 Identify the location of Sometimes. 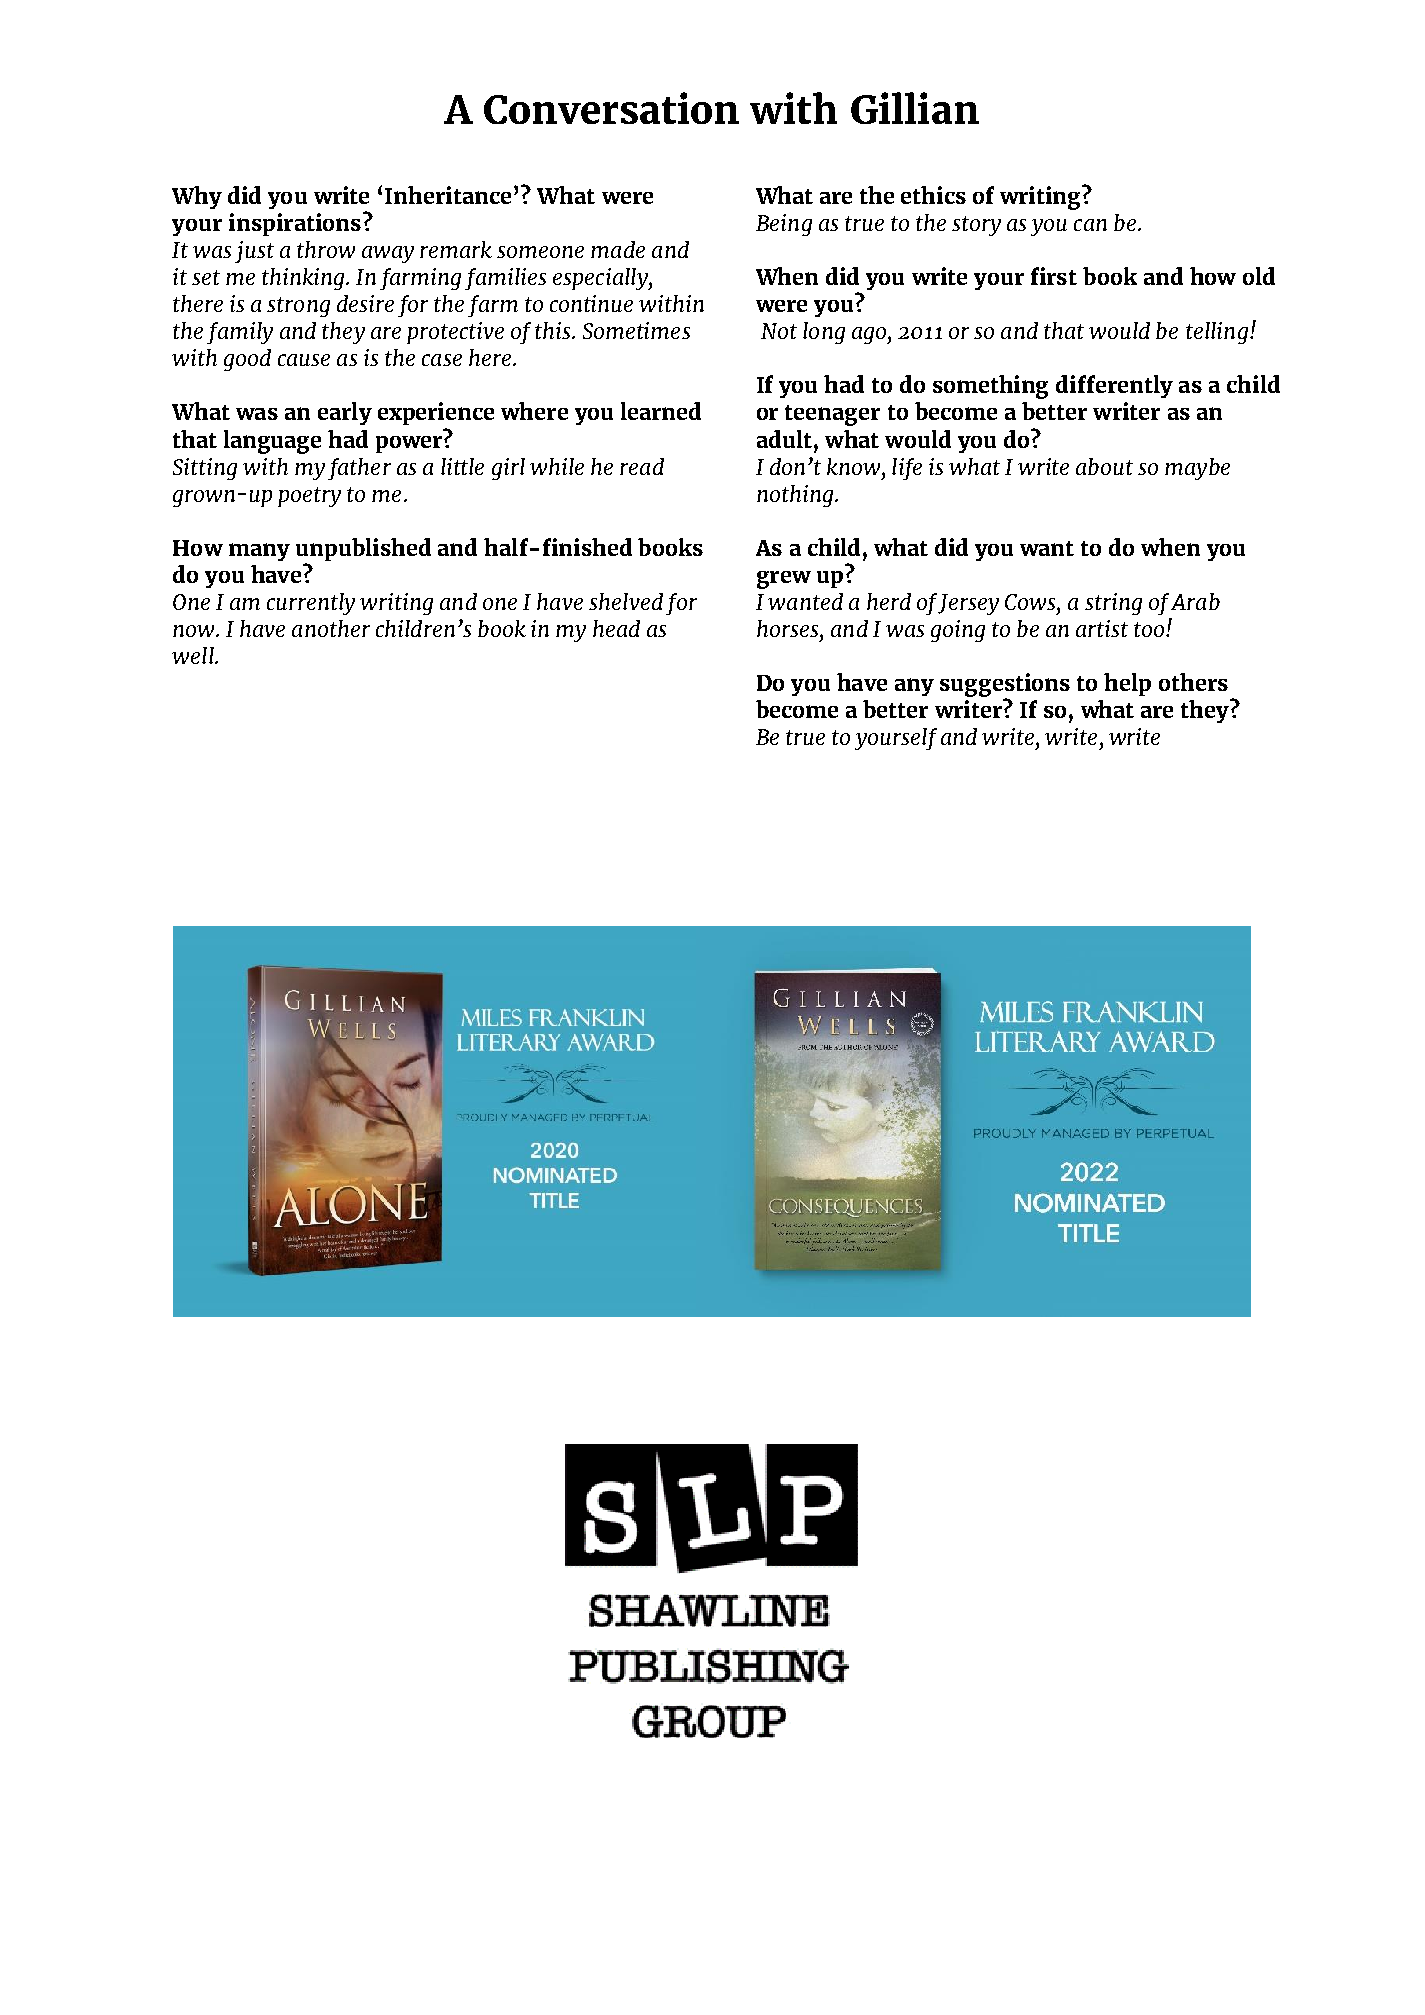
(636, 330).
